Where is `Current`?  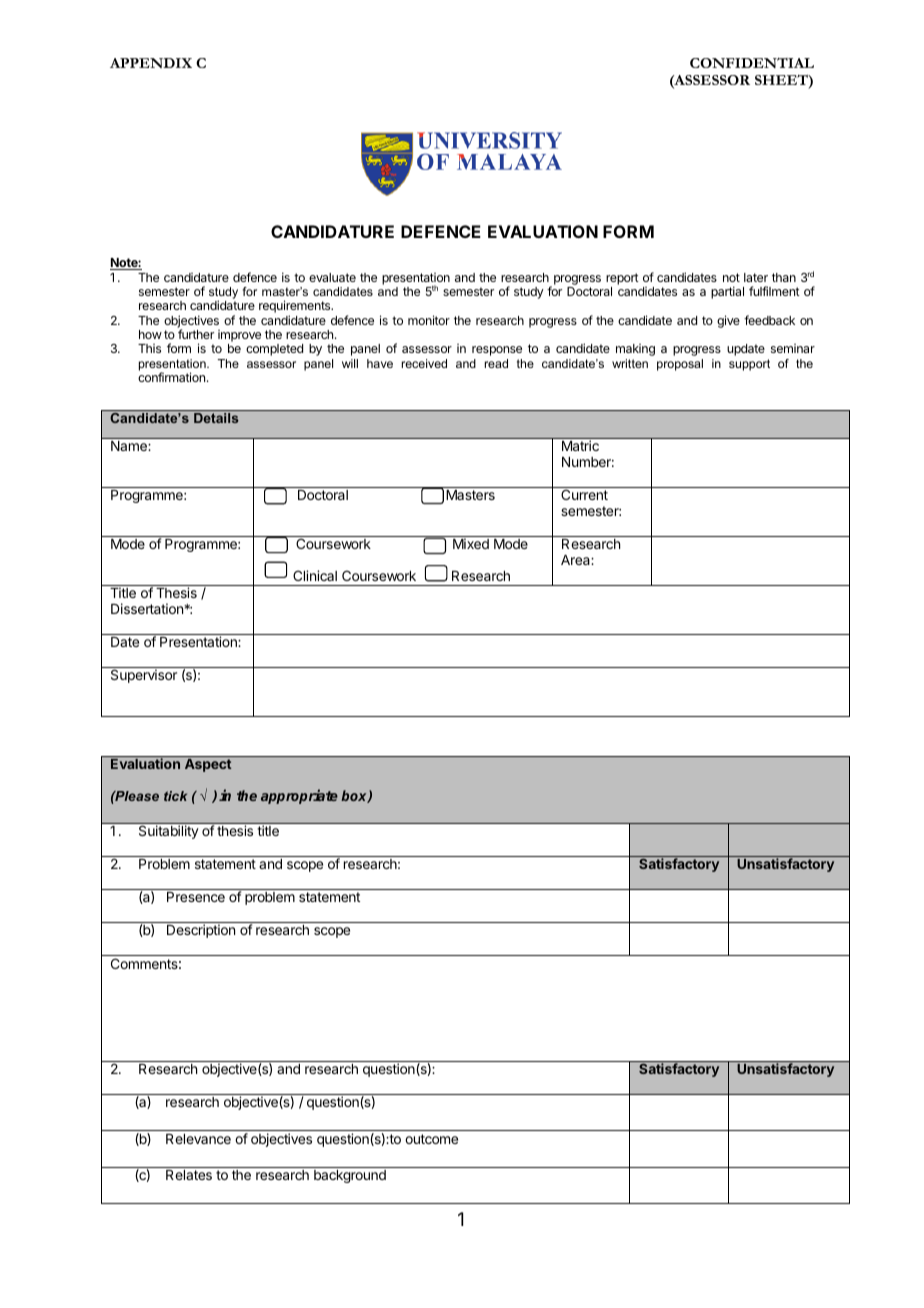
Current is located at coordinates (584, 494).
